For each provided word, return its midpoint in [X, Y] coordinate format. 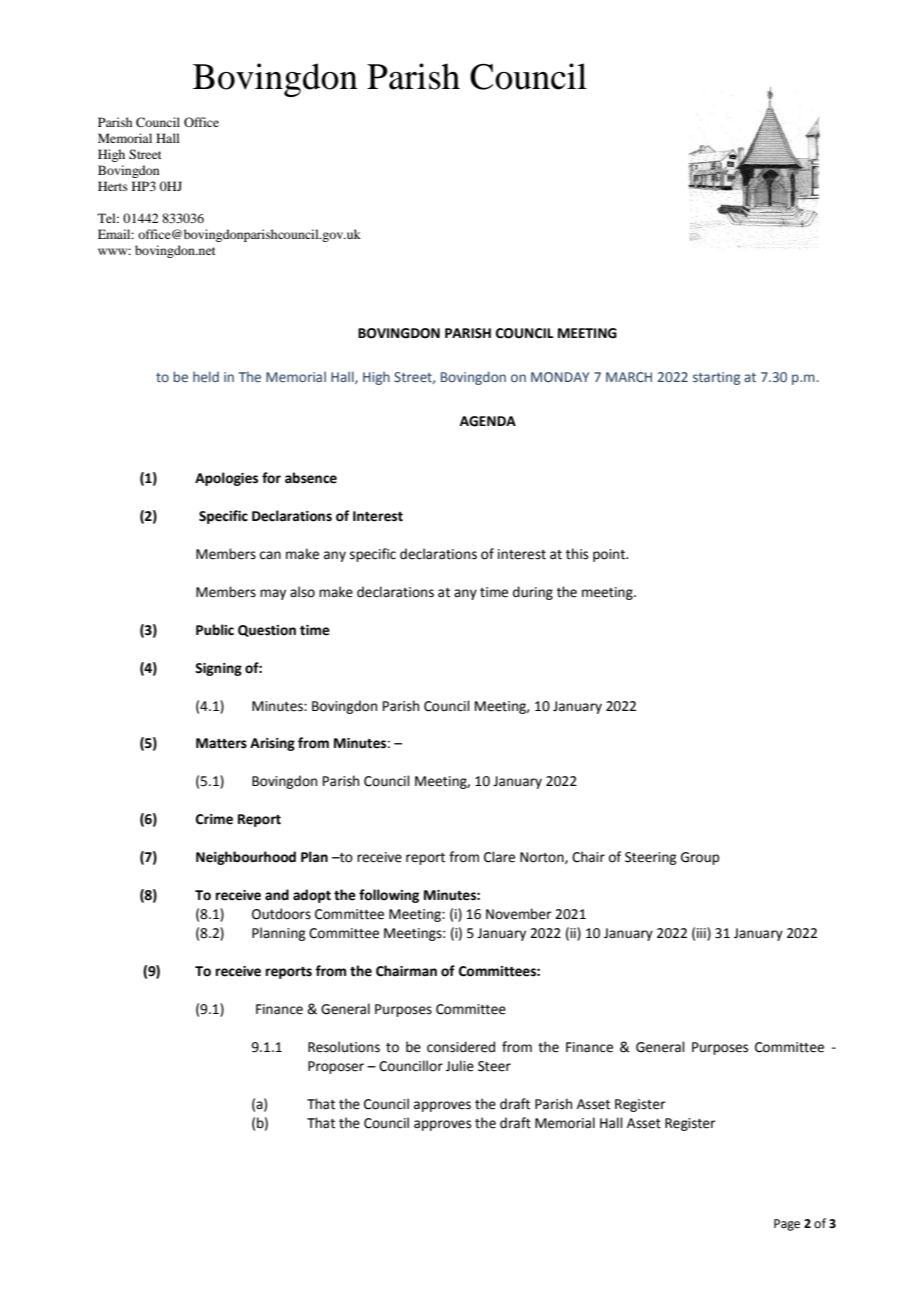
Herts [113, 186]
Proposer [336, 1067]
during [533, 593]
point [610, 555]
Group [700, 858]
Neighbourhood [246, 858]
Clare [499, 857]
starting [716, 378]
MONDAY [560, 377]
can [270, 555]
